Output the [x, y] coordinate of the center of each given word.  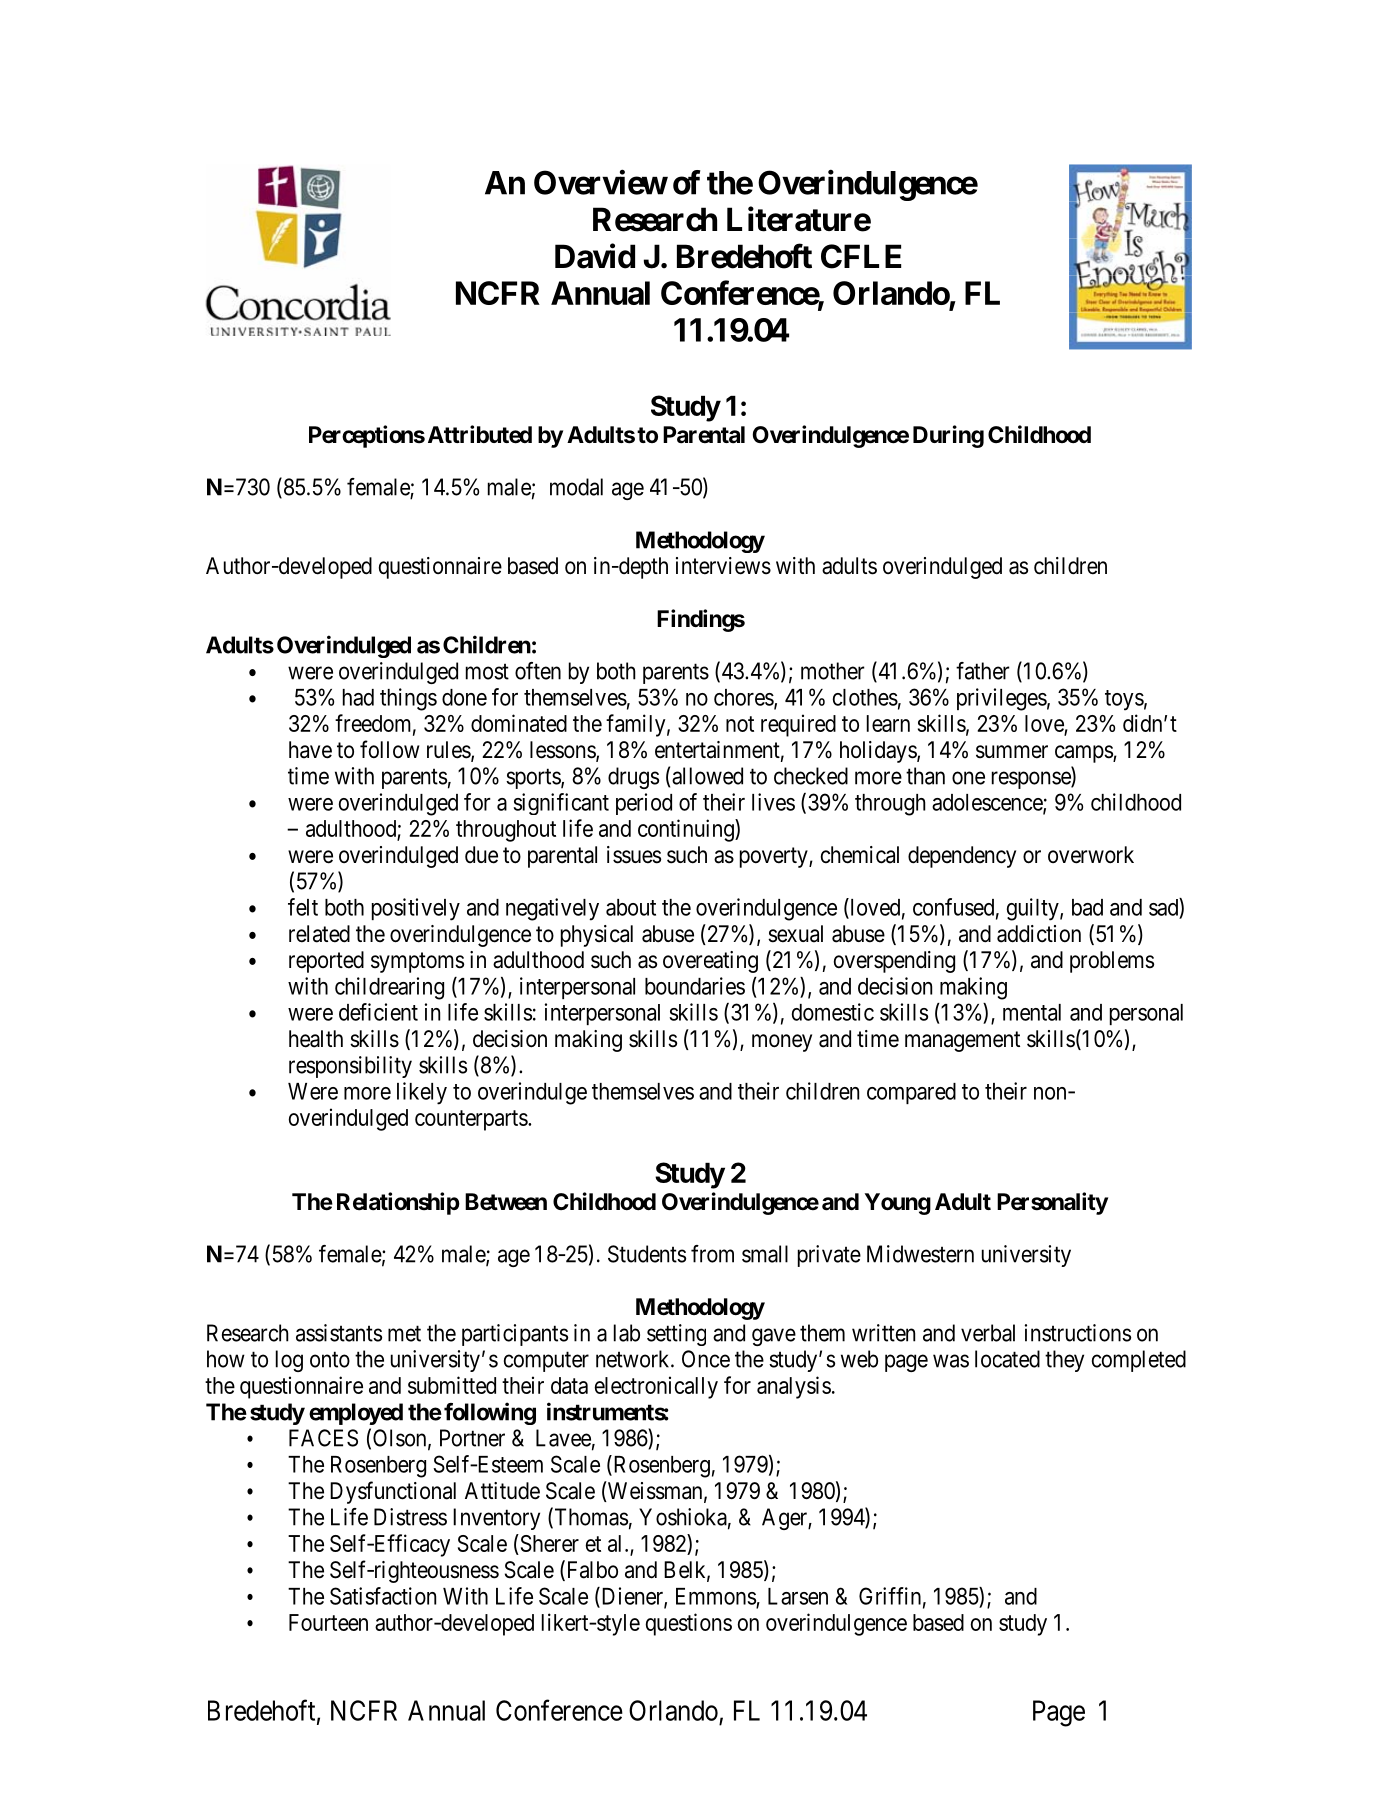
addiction [1039, 934]
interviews [723, 566]
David [595, 256]
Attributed [480, 434]
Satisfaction [383, 1596]
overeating [710, 962]
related [319, 934]
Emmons [716, 1597]
